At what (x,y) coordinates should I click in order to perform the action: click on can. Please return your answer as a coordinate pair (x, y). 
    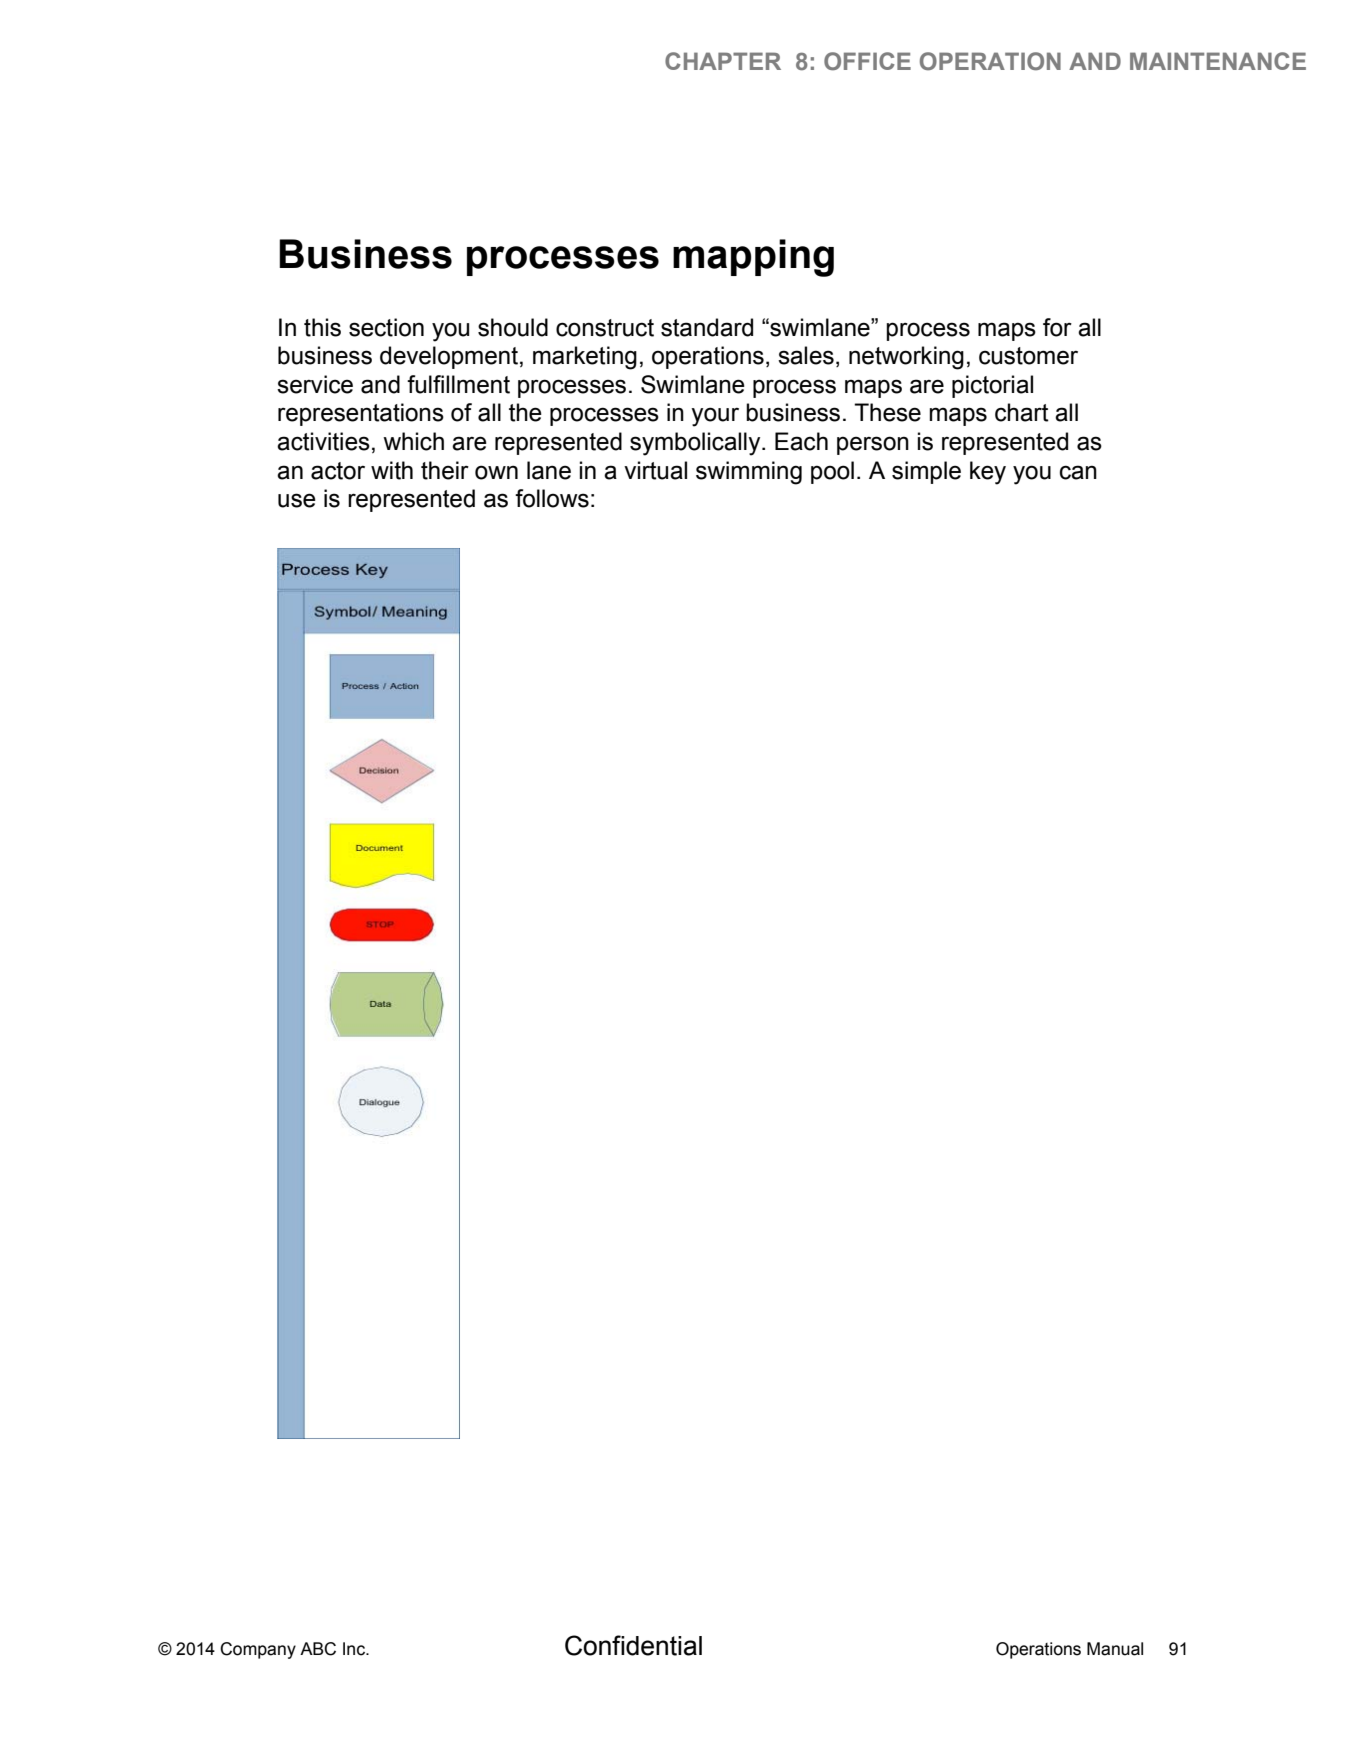
    Looking at the image, I should click on (1078, 472).
